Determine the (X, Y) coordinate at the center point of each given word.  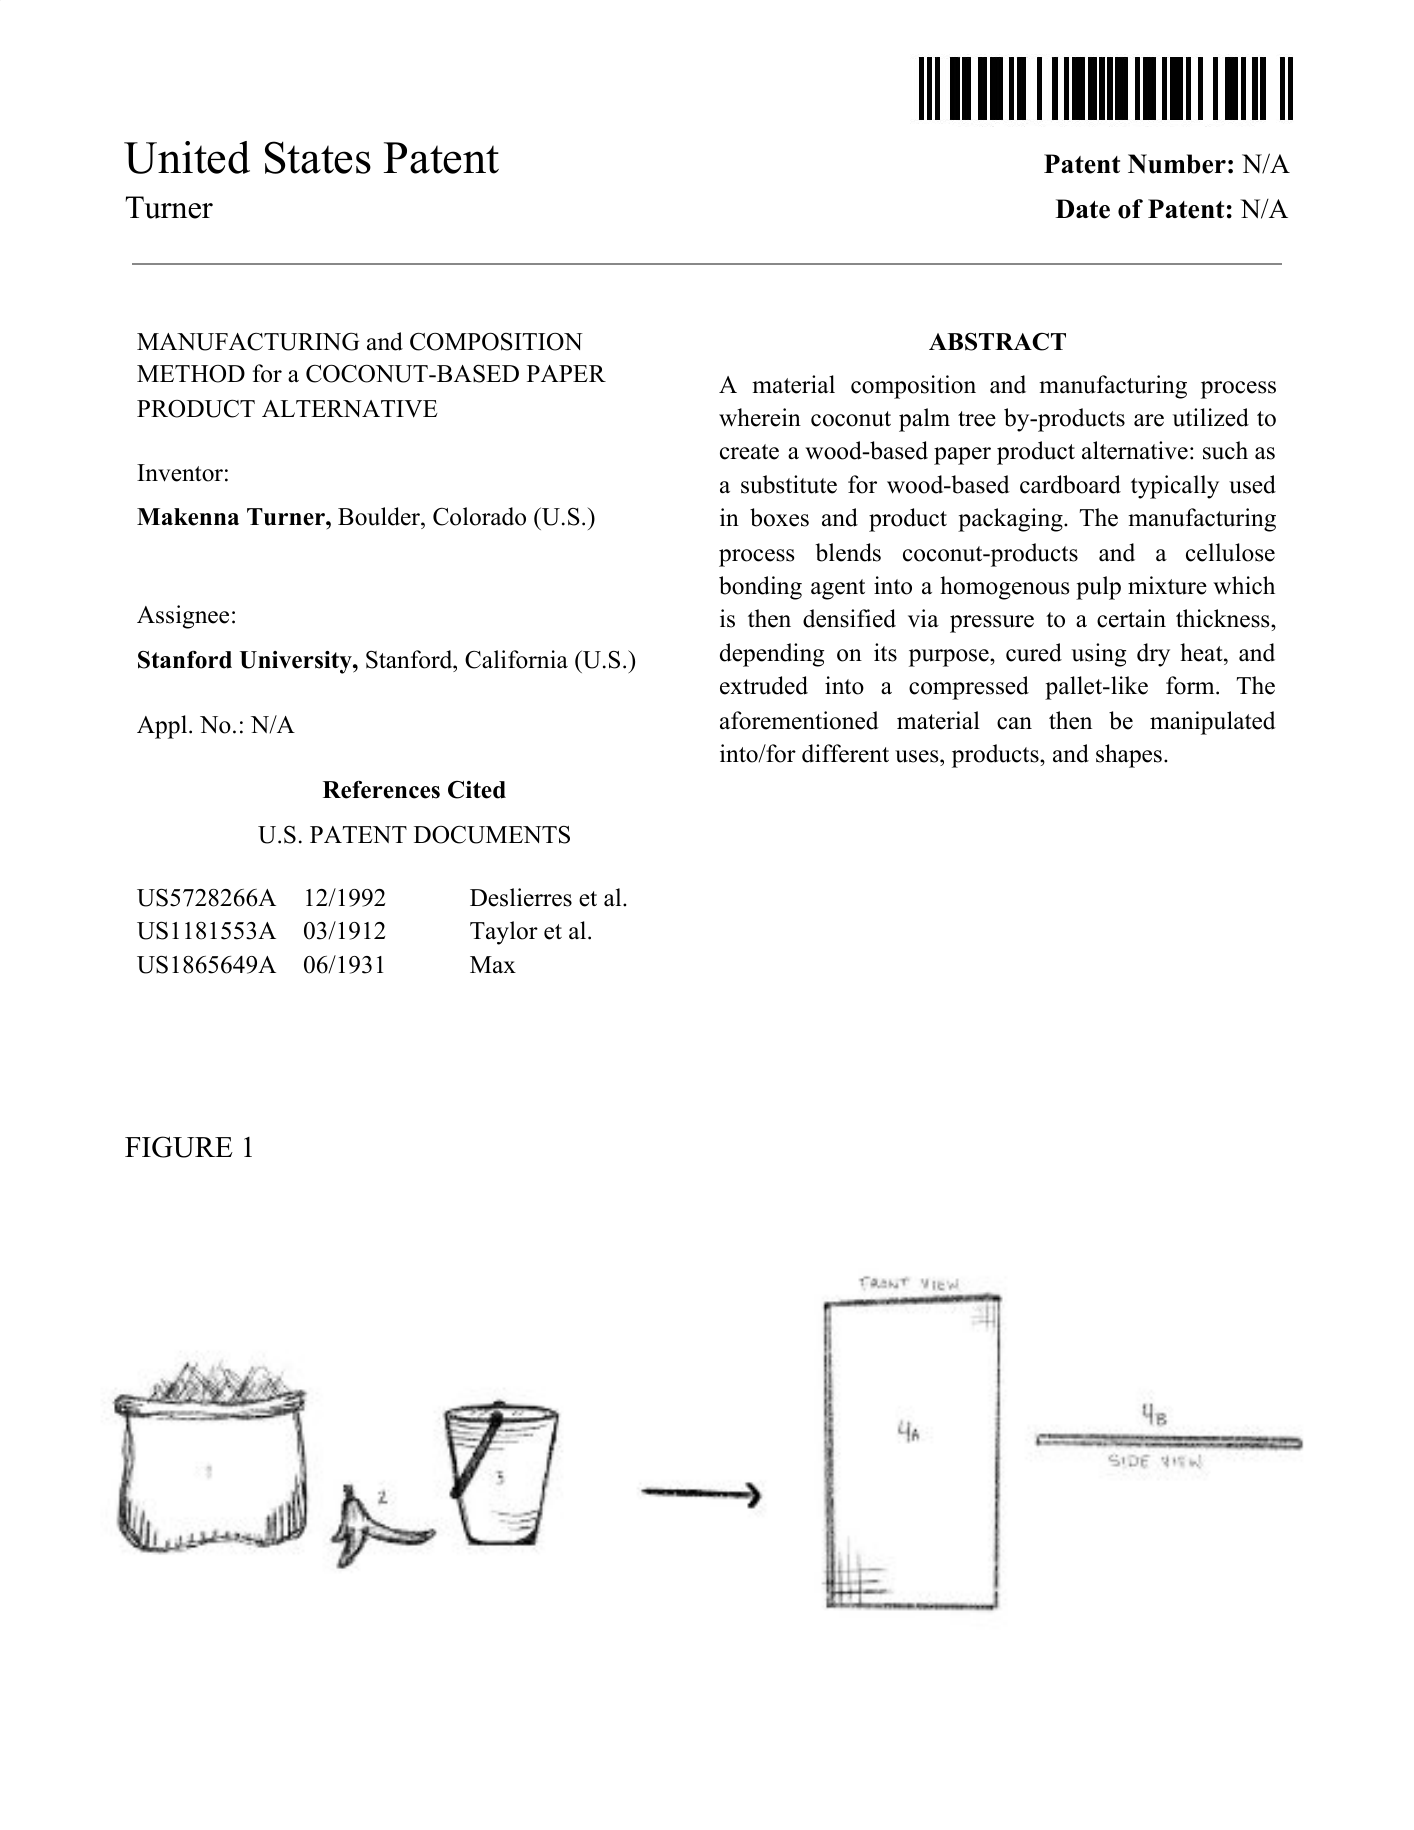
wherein (760, 417)
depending (772, 655)
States (318, 157)
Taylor (504, 933)
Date (1083, 209)
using (1099, 655)
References (381, 790)
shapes (1129, 756)
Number (1177, 164)
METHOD (191, 374)
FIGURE (179, 1147)
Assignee (183, 617)
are (1149, 420)
